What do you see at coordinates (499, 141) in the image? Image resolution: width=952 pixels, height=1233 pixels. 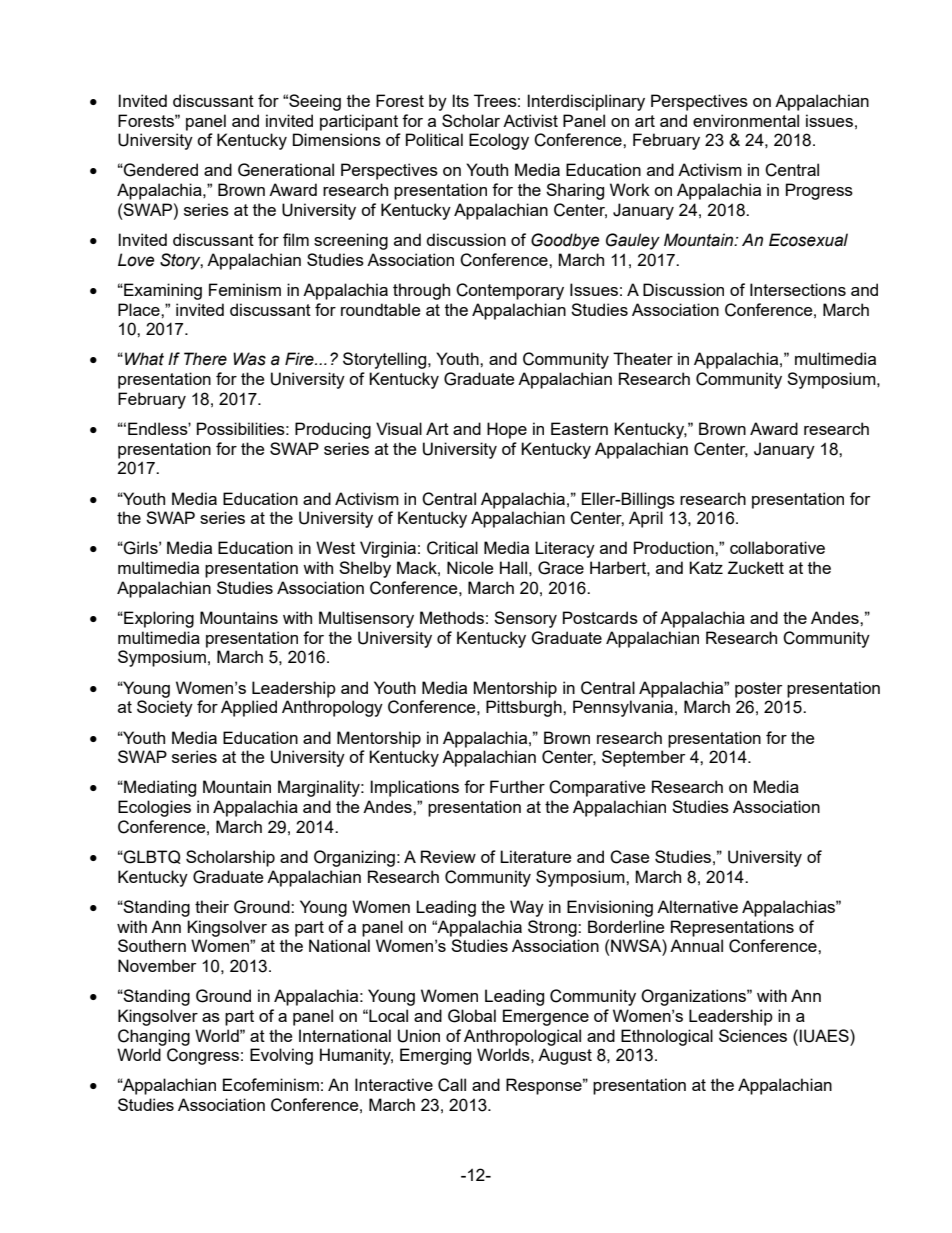 I see `Ecology` at bounding box center [499, 141].
